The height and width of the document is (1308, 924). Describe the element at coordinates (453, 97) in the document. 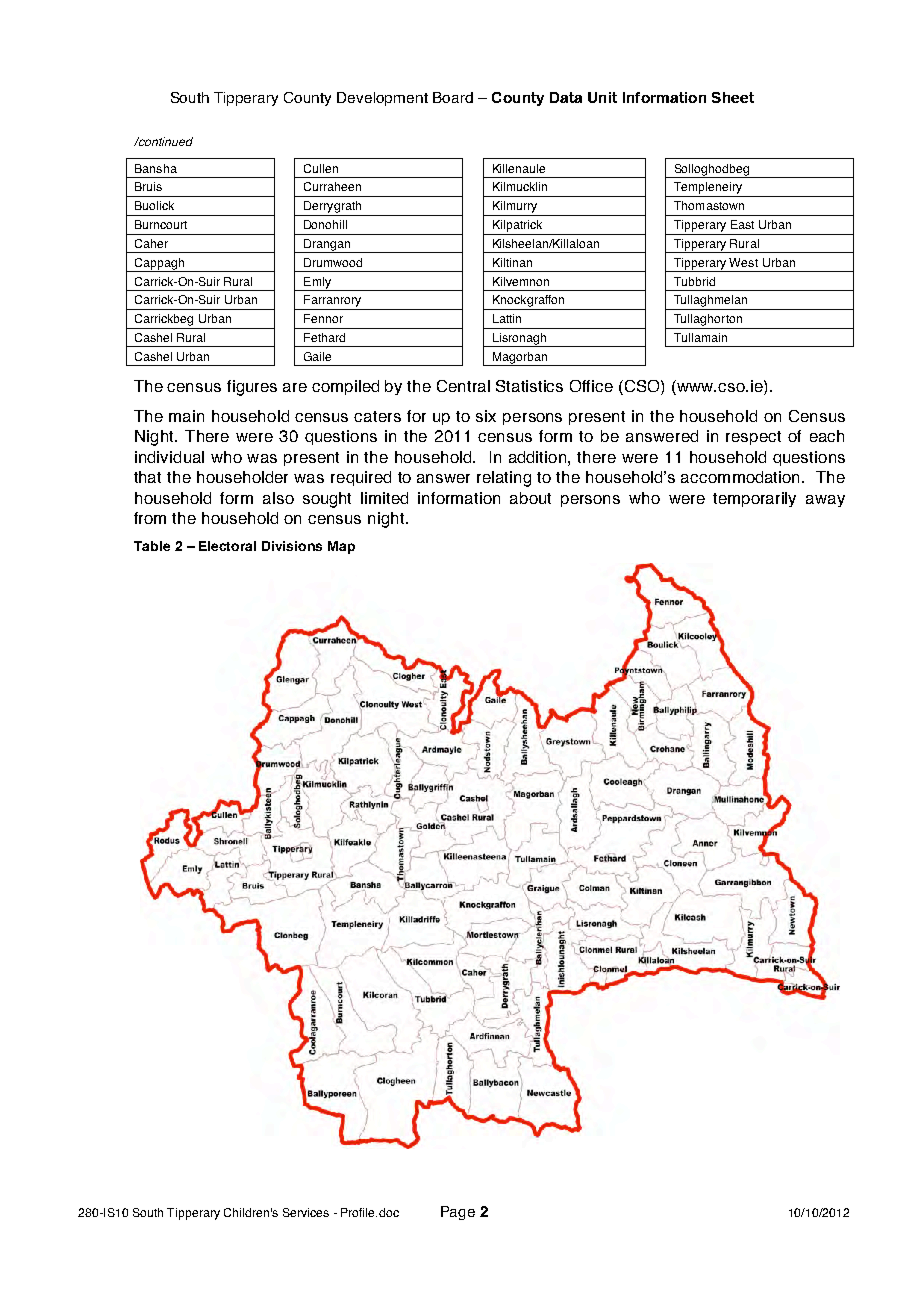

I see `Board` at that location.
